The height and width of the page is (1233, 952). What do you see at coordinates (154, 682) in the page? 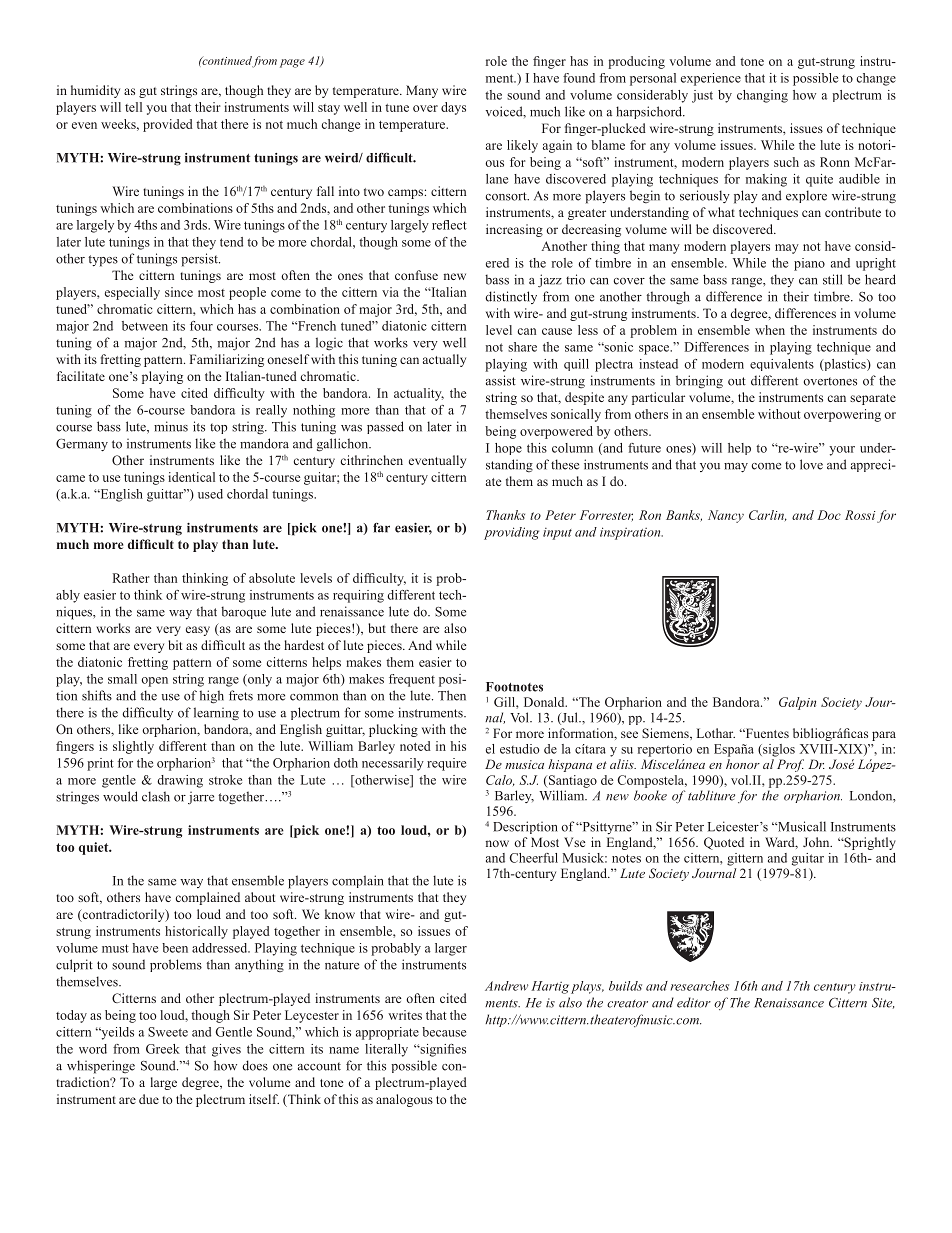
I see `open` at bounding box center [154, 682].
